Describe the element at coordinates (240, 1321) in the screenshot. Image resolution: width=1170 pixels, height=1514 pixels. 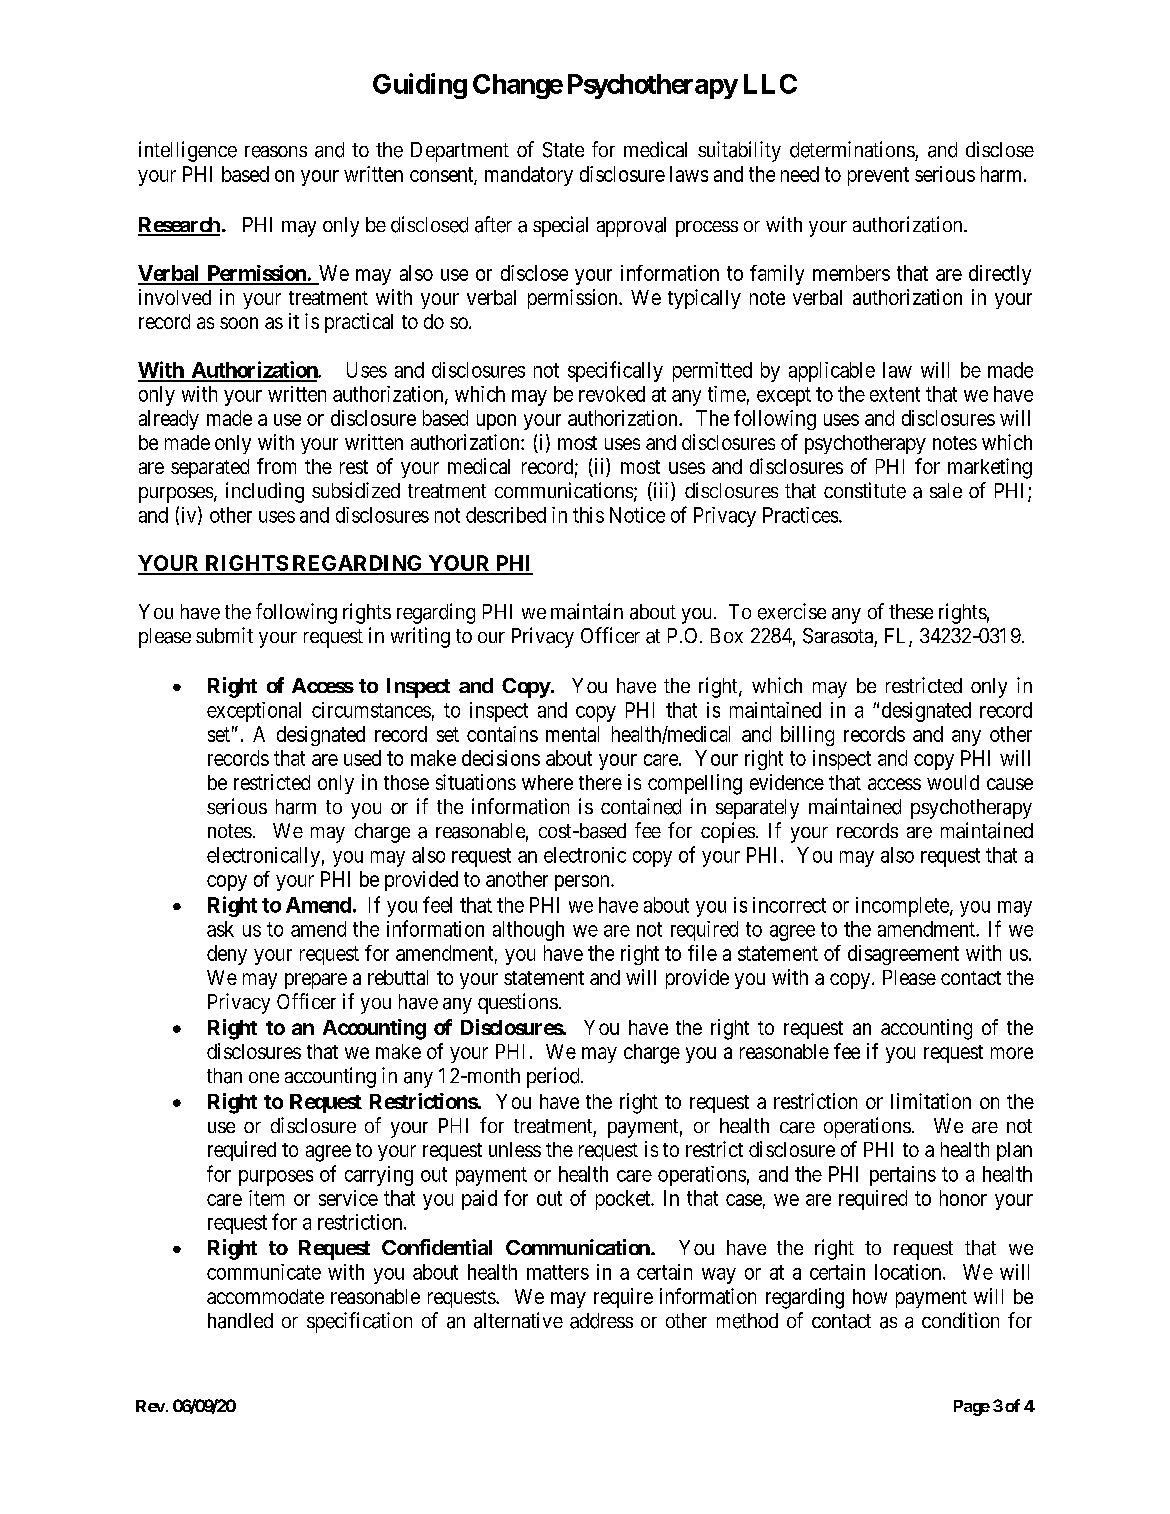
I see `handled` at that location.
